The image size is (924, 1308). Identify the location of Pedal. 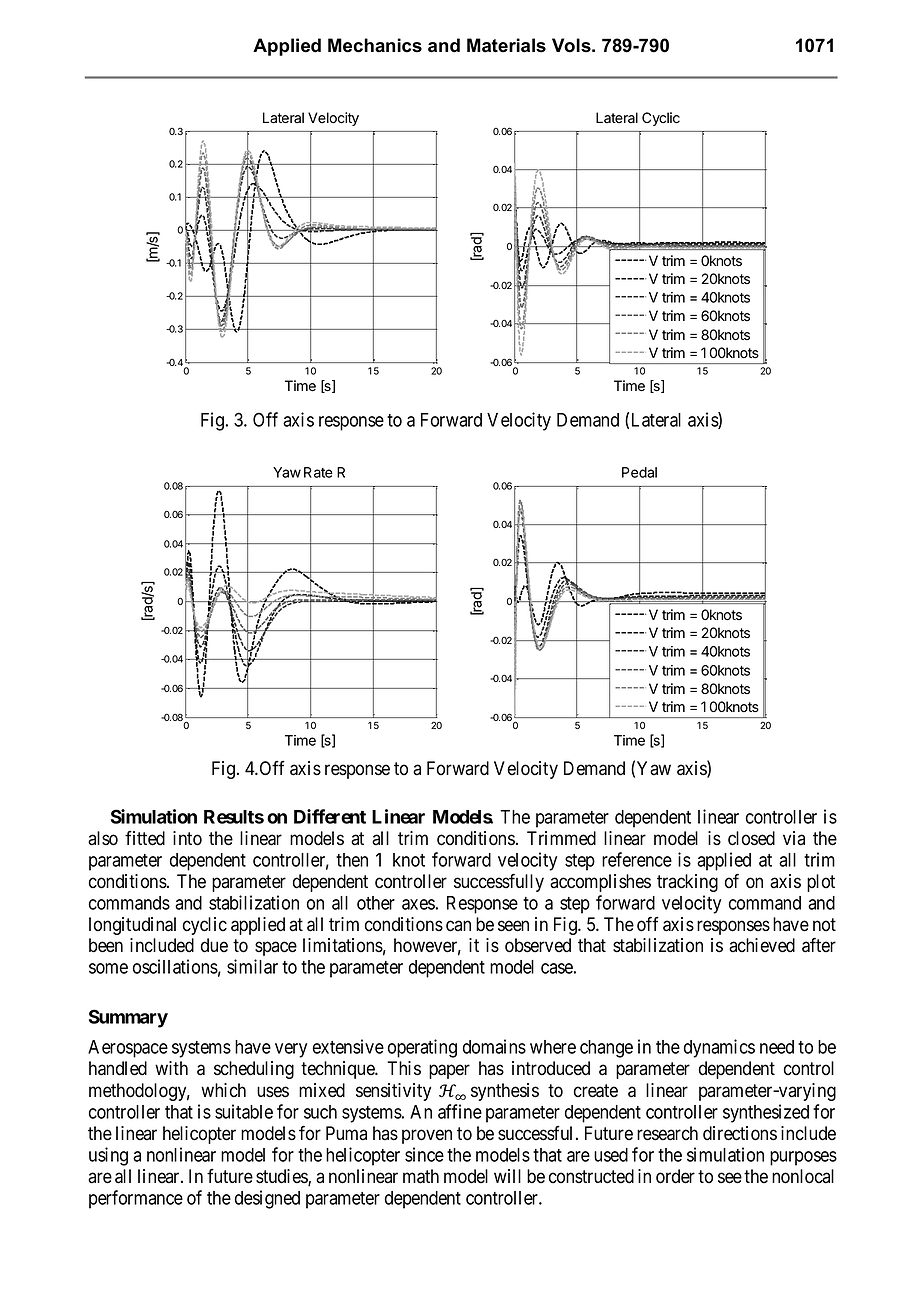
(639, 472).
